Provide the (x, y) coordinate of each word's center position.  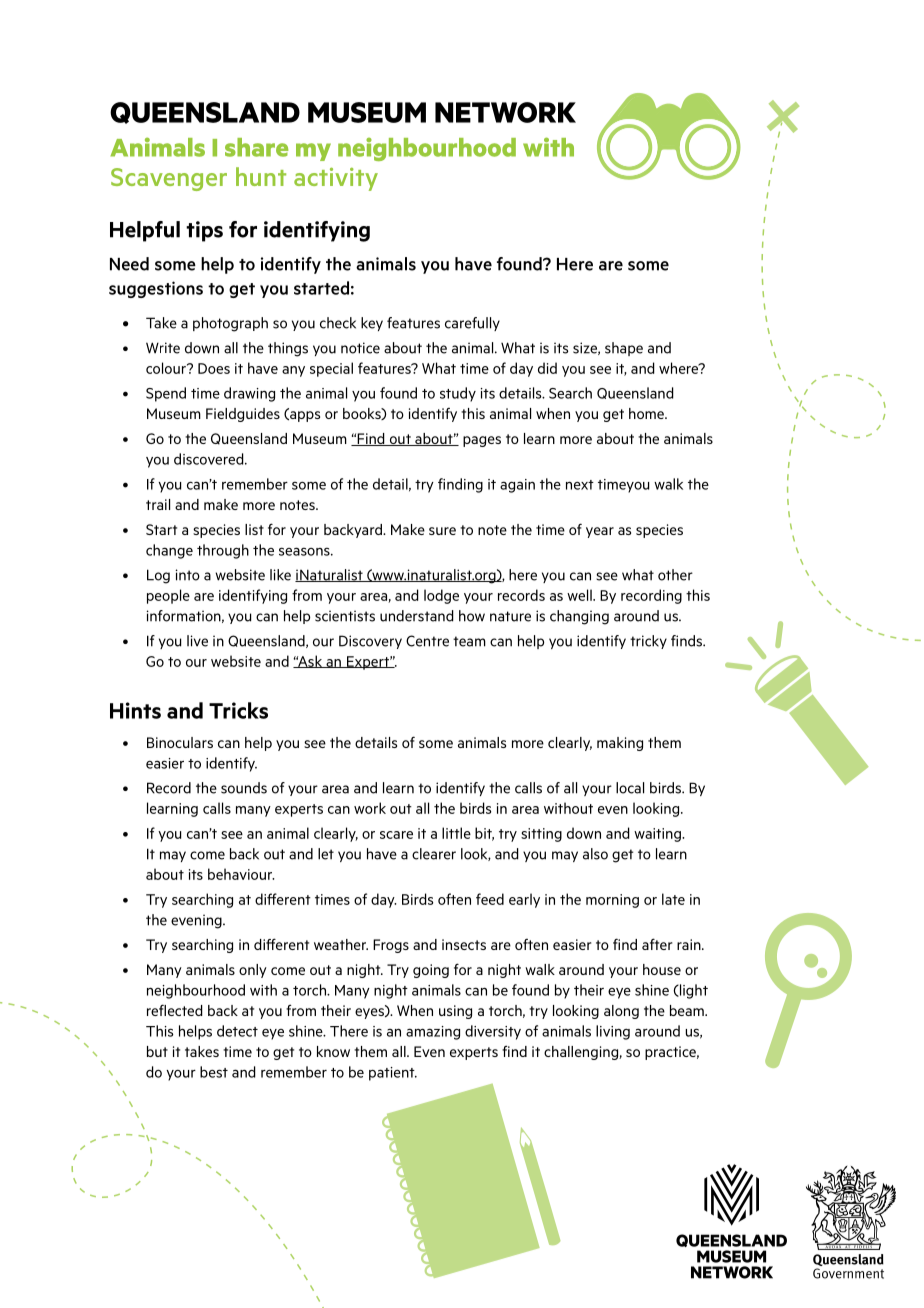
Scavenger (169, 179)
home (647, 413)
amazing (433, 1033)
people (168, 596)
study (458, 394)
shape (624, 349)
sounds (244, 788)
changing (579, 617)
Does (214, 368)
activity (336, 179)
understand (417, 616)
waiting (658, 835)
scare (396, 835)
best (214, 1072)
